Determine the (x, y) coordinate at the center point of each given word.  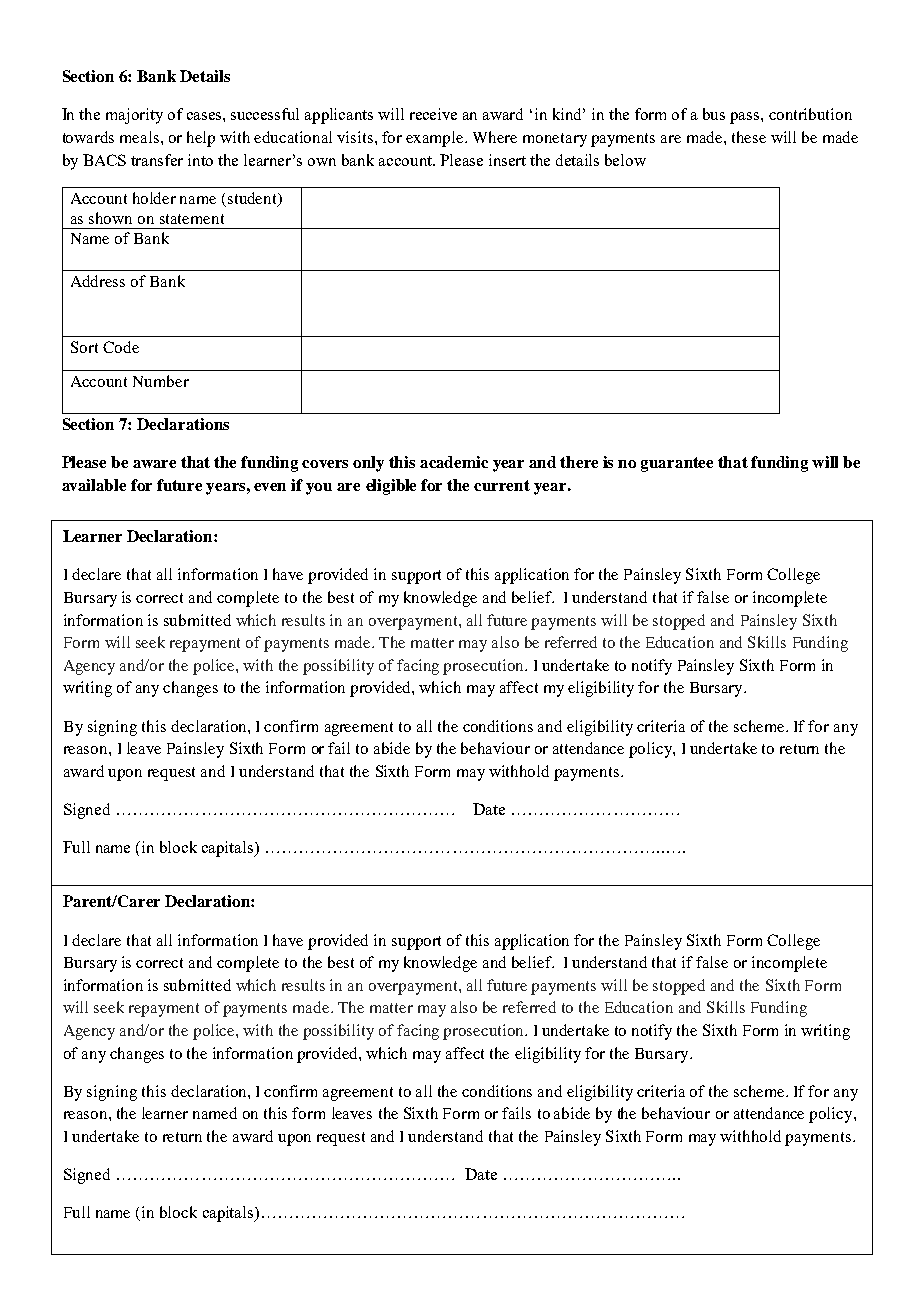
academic (454, 462)
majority (134, 116)
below (625, 160)
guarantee (677, 464)
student (253, 199)
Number (161, 381)
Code (121, 347)
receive (433, 114)
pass (746, 118)
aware (154, 464)
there (579, 462)
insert (507, 160)
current (502, 485)
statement (192, 219)
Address (98, 281)
